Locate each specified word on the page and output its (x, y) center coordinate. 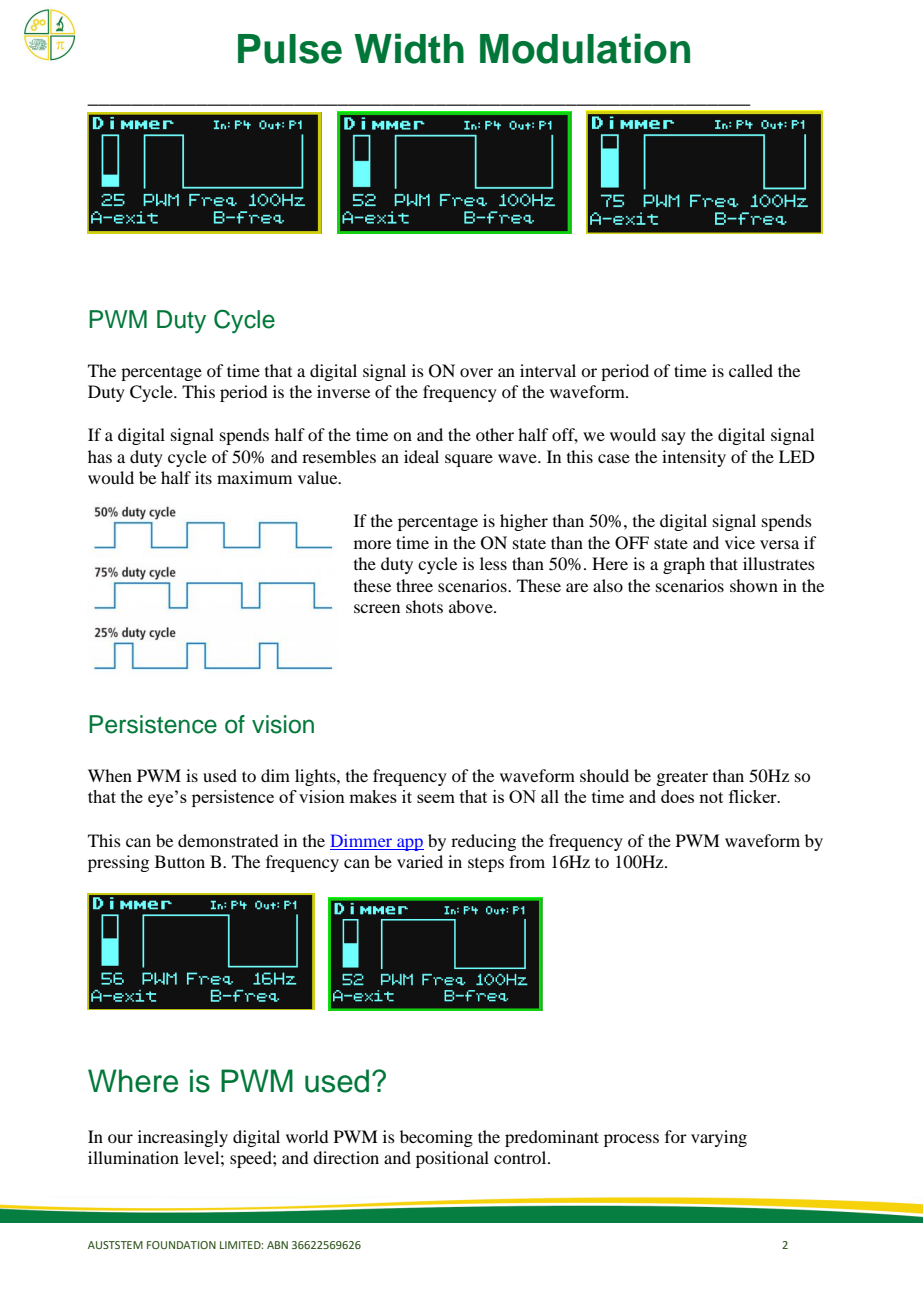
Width (409, 48)
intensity (694, 458)
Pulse (290, 49)
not (711, 797)
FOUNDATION (181, 1245)
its (203, 477)
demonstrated (228, 840)
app (409, 844)
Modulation (585, 48)
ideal (421, 456)
